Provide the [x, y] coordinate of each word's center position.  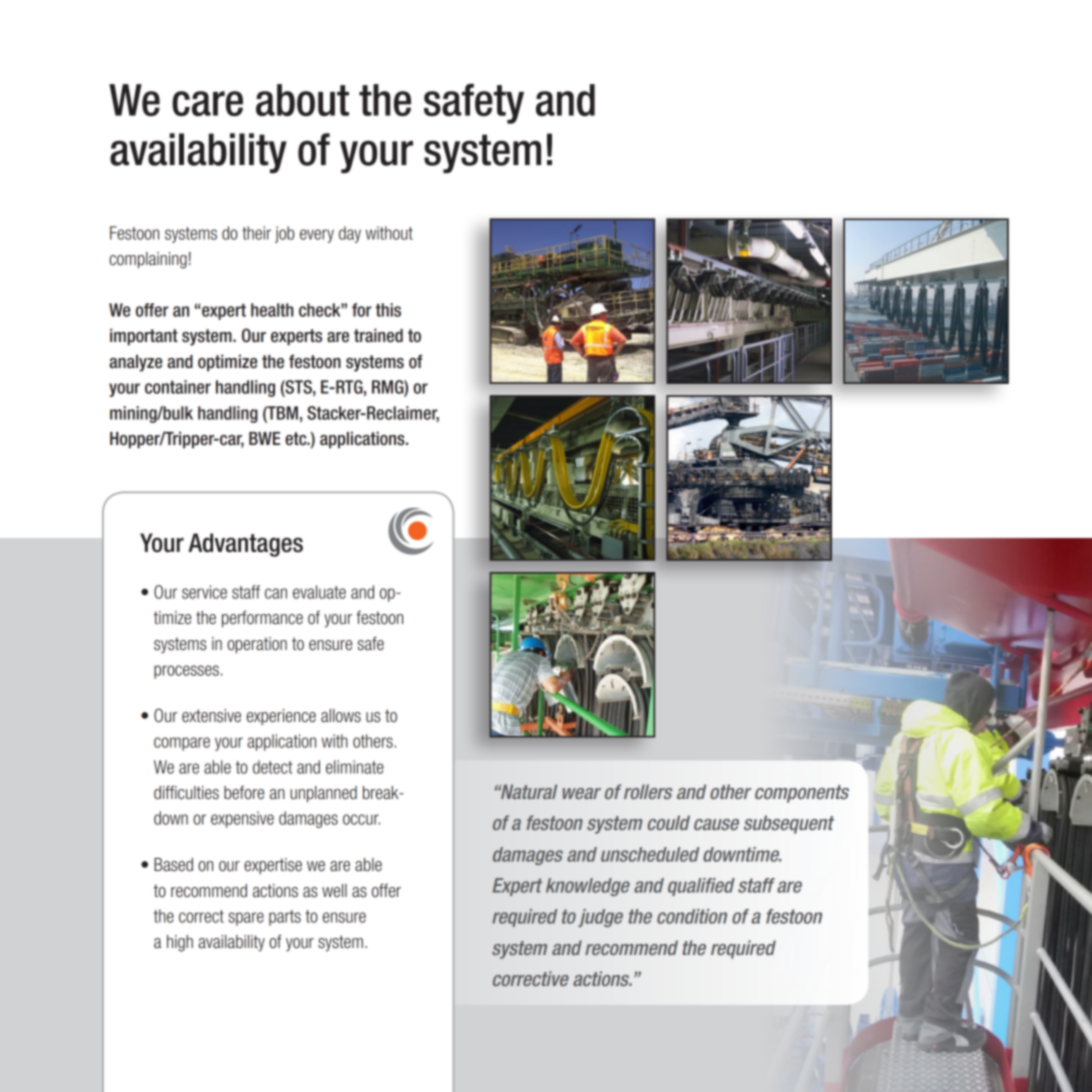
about [302, 100]
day [350, 234]
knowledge [588, 887]
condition [692, 916]
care [207, 103]
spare [246, 919]
